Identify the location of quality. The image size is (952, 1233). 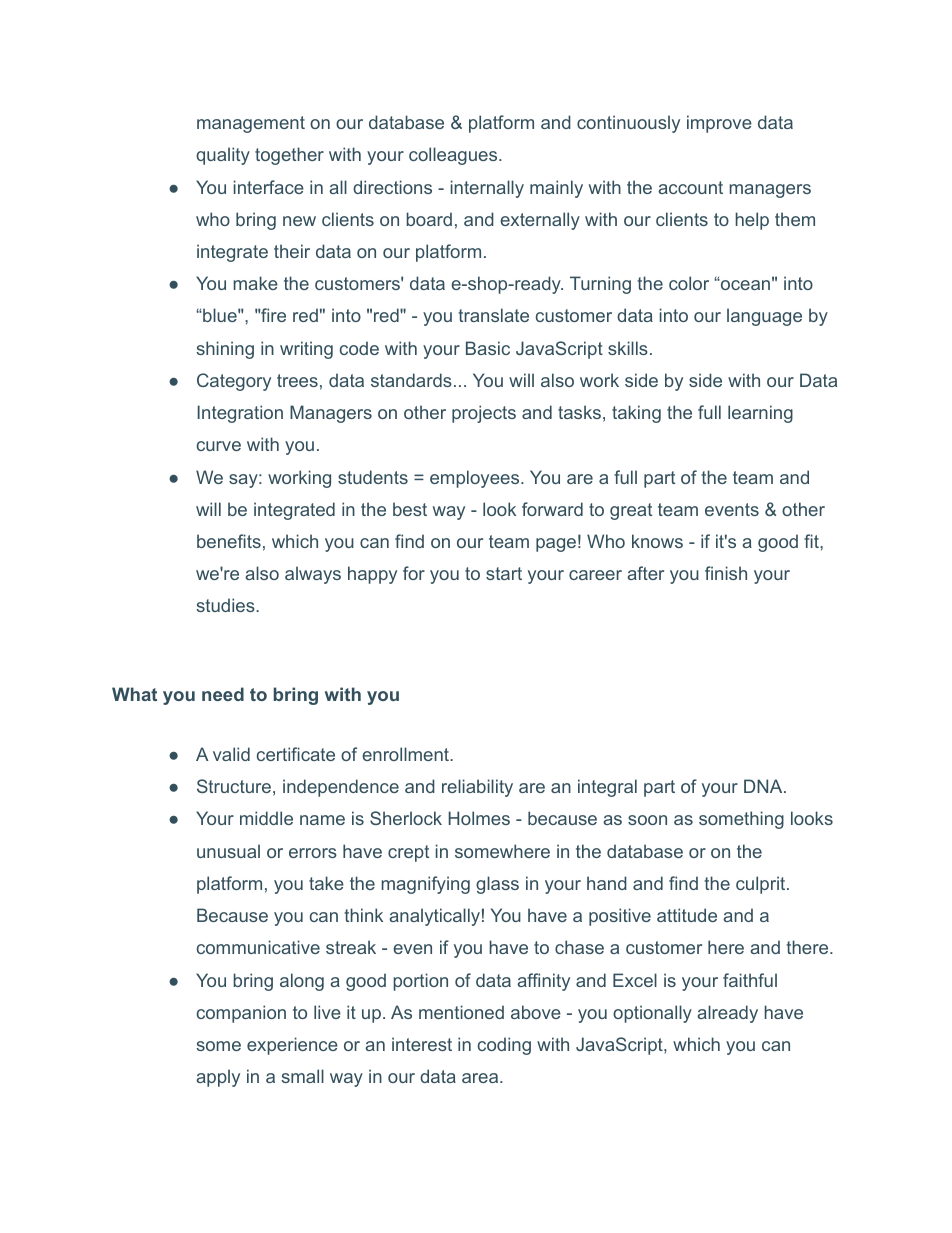
(223, 156).
